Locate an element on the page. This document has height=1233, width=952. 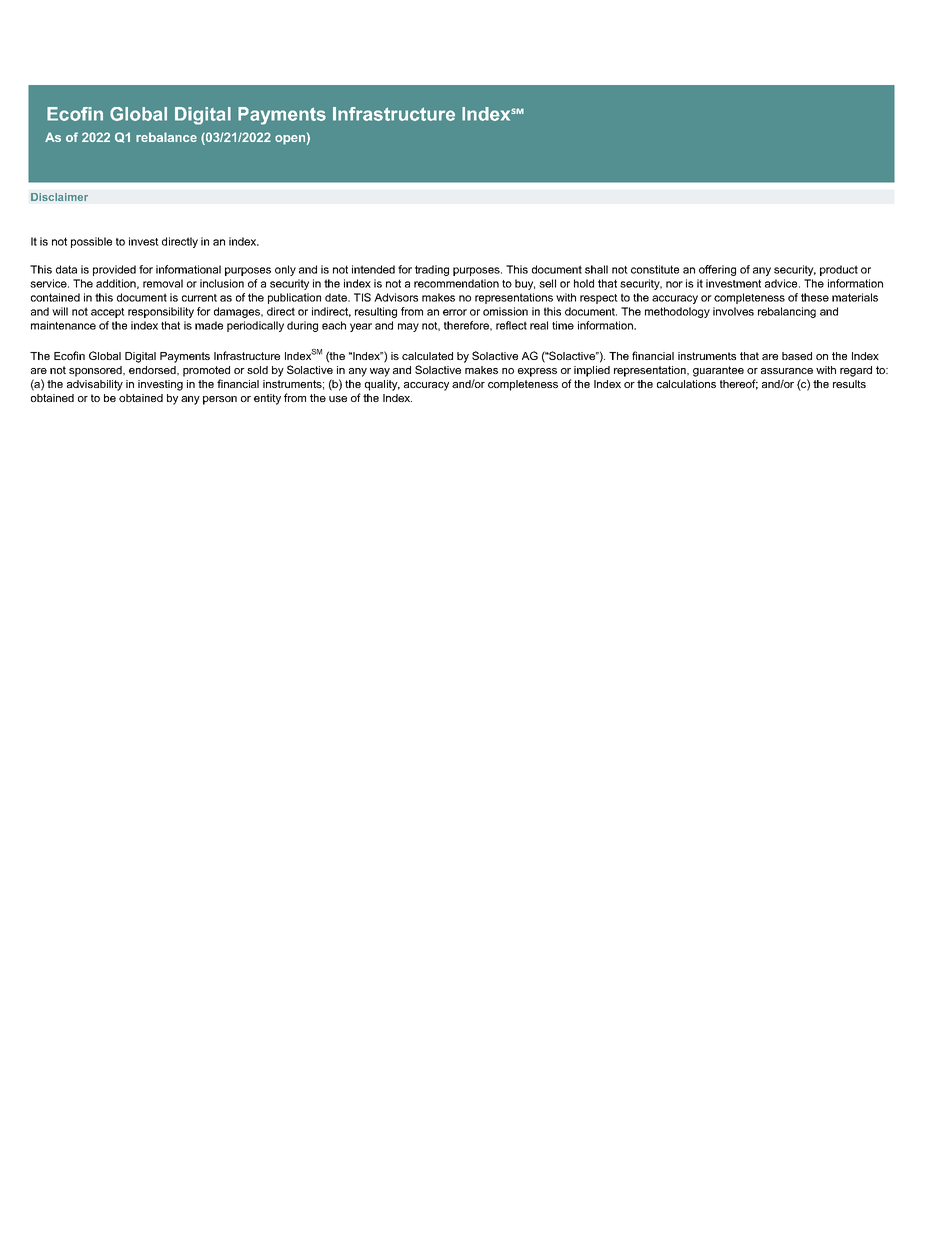
quality is located at coordinates (382, 385).
